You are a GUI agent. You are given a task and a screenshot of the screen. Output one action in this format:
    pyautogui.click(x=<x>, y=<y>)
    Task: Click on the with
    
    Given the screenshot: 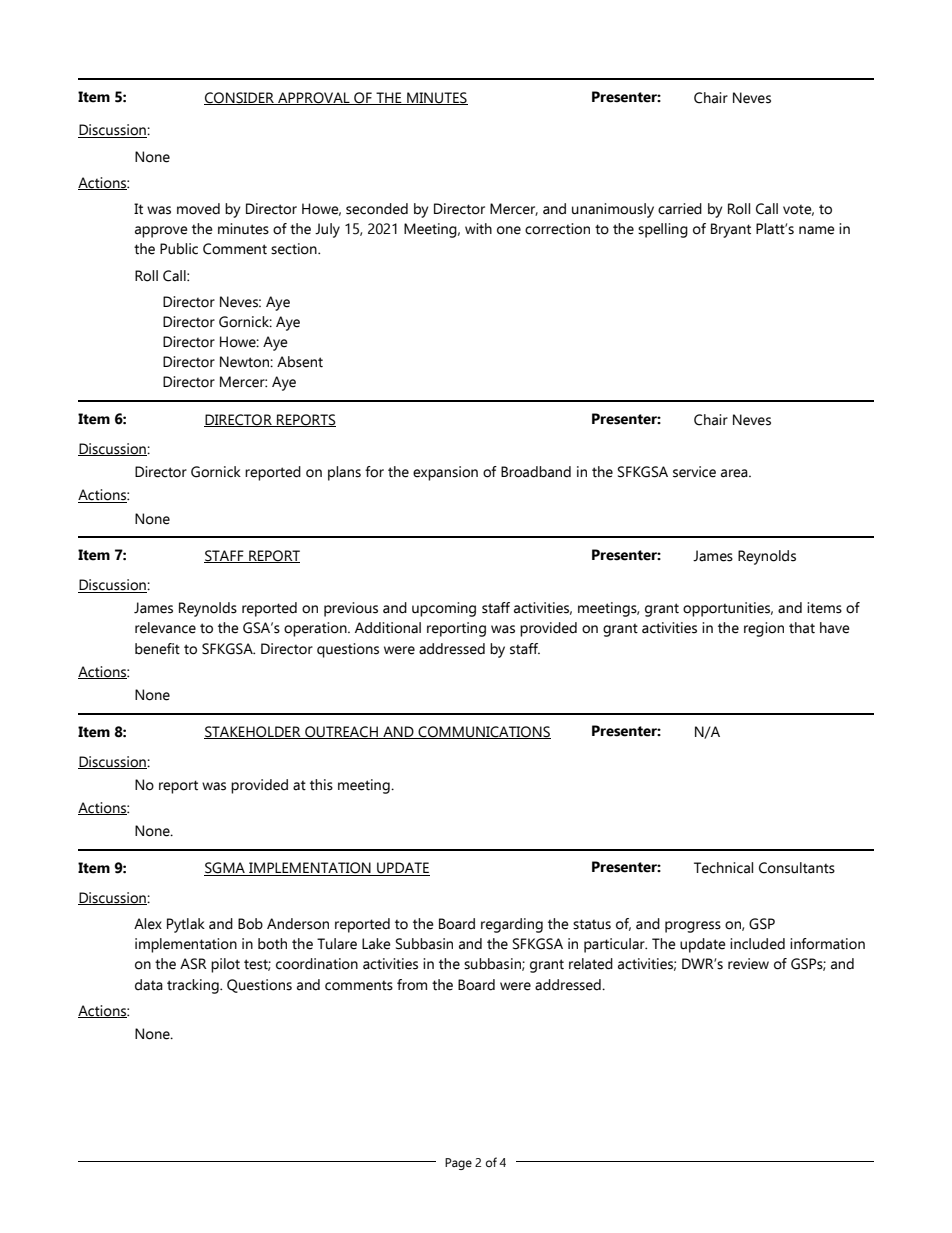 What is the action you would take?
    pyautogui.click(x=478, y=229)
